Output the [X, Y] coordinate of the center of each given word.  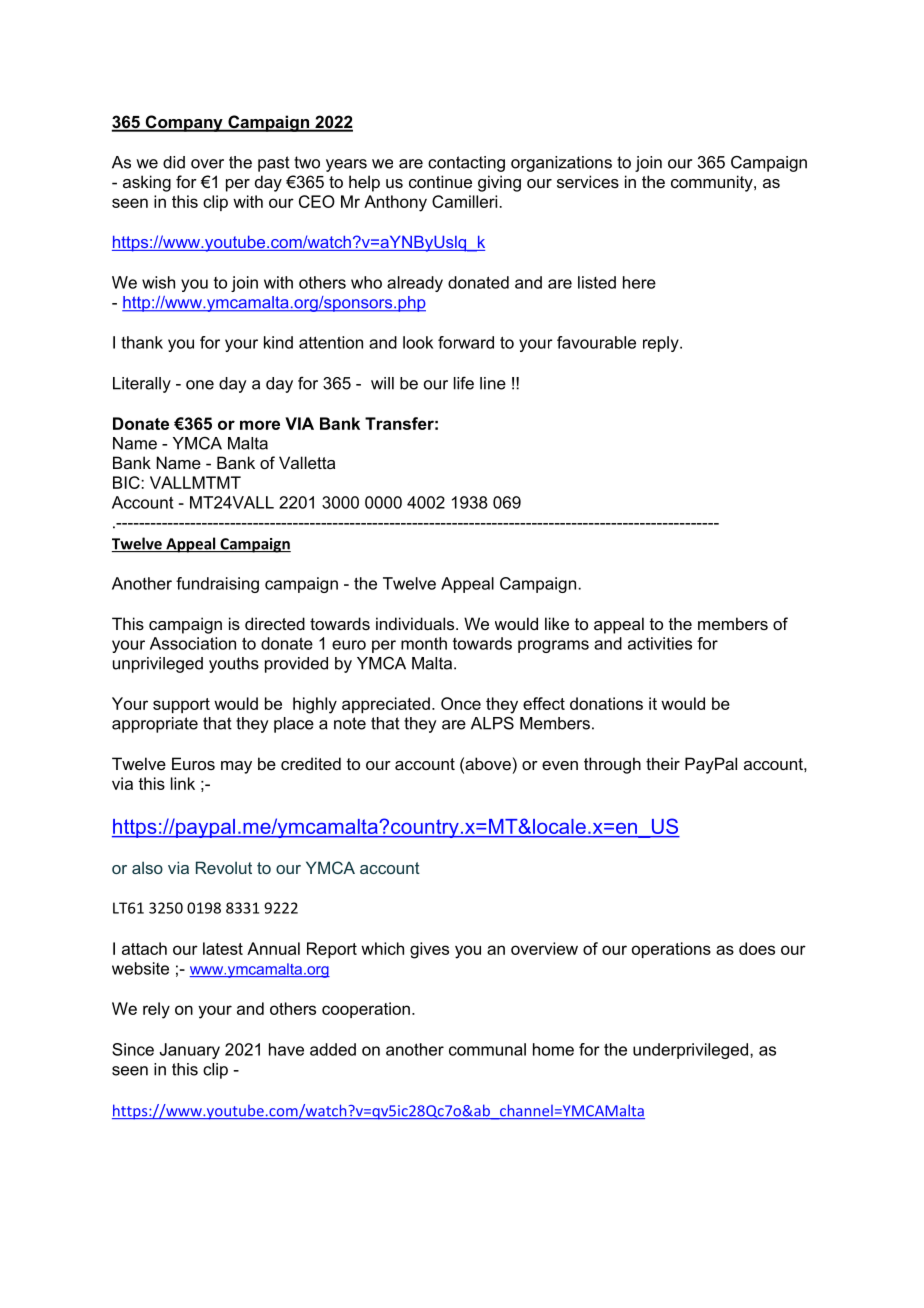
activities [660, 643]
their [663, 763]
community [713, 183]
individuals [416, 623]
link [183, 783]
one [200, 385]
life [464, 383]
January [189, 1051]
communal [487, 1049]
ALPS [492, 723]
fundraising [217, 585]
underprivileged [692, 1051]
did [174, 162]
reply [662, 344]
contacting [466, 164]
